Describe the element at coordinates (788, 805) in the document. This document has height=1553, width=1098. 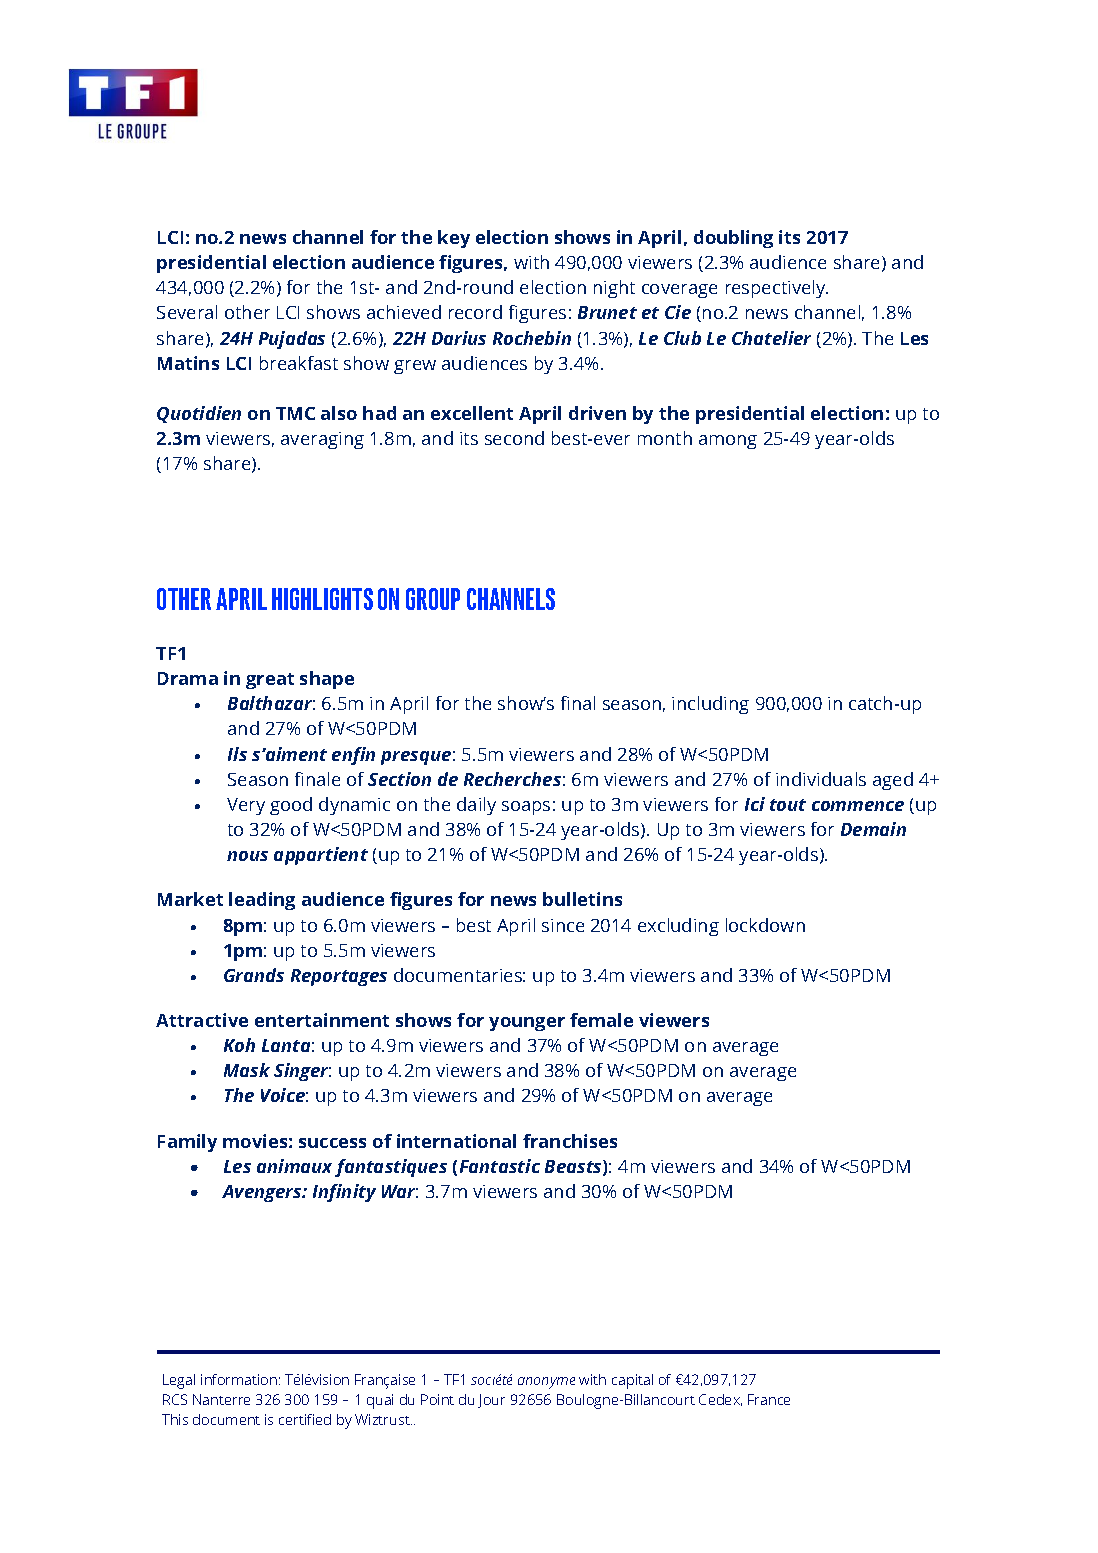
I see `tout` at that location.
